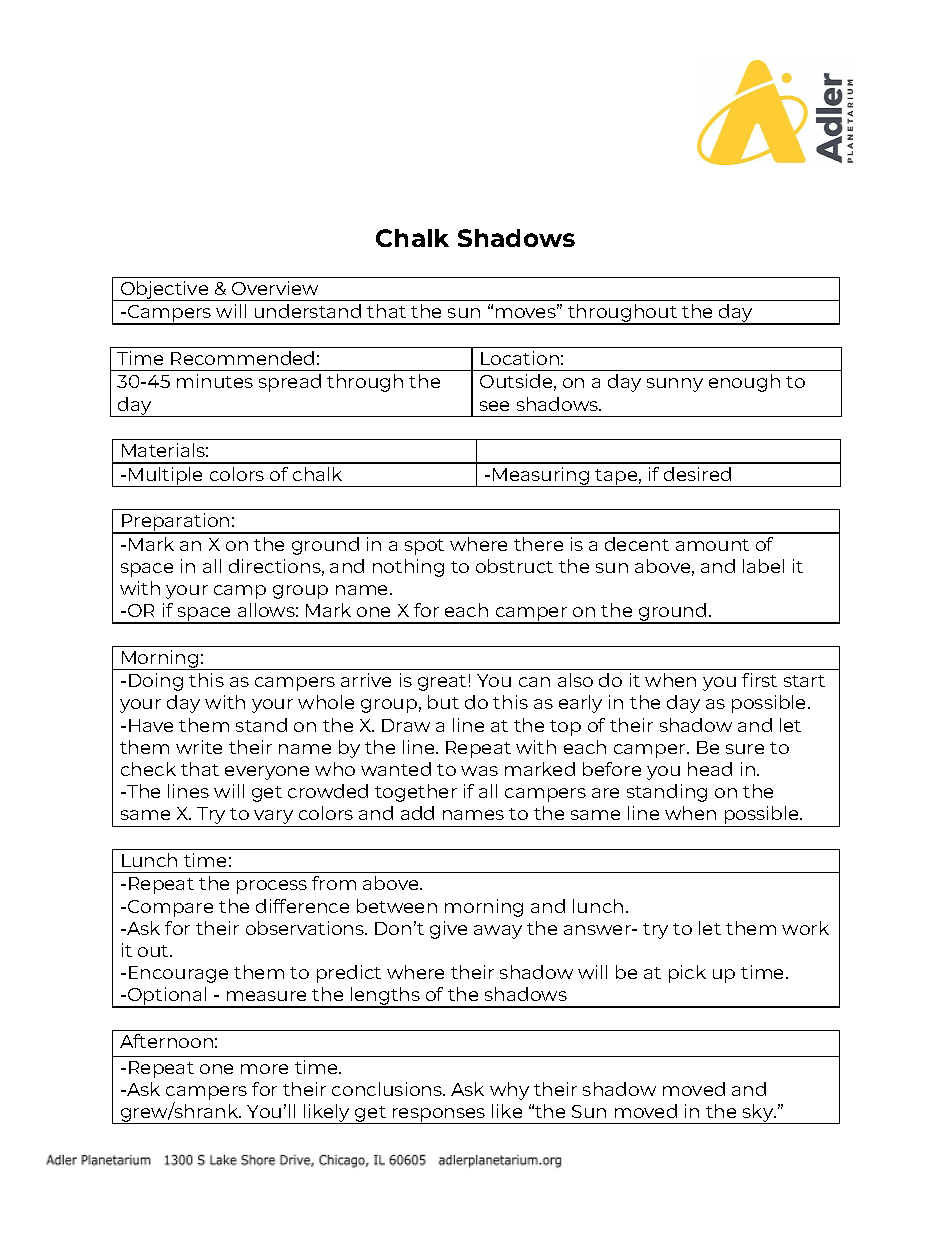  What do you see at coordinates (744, 383) in the image?
I see `enough` at bounding box center [744, 383].
